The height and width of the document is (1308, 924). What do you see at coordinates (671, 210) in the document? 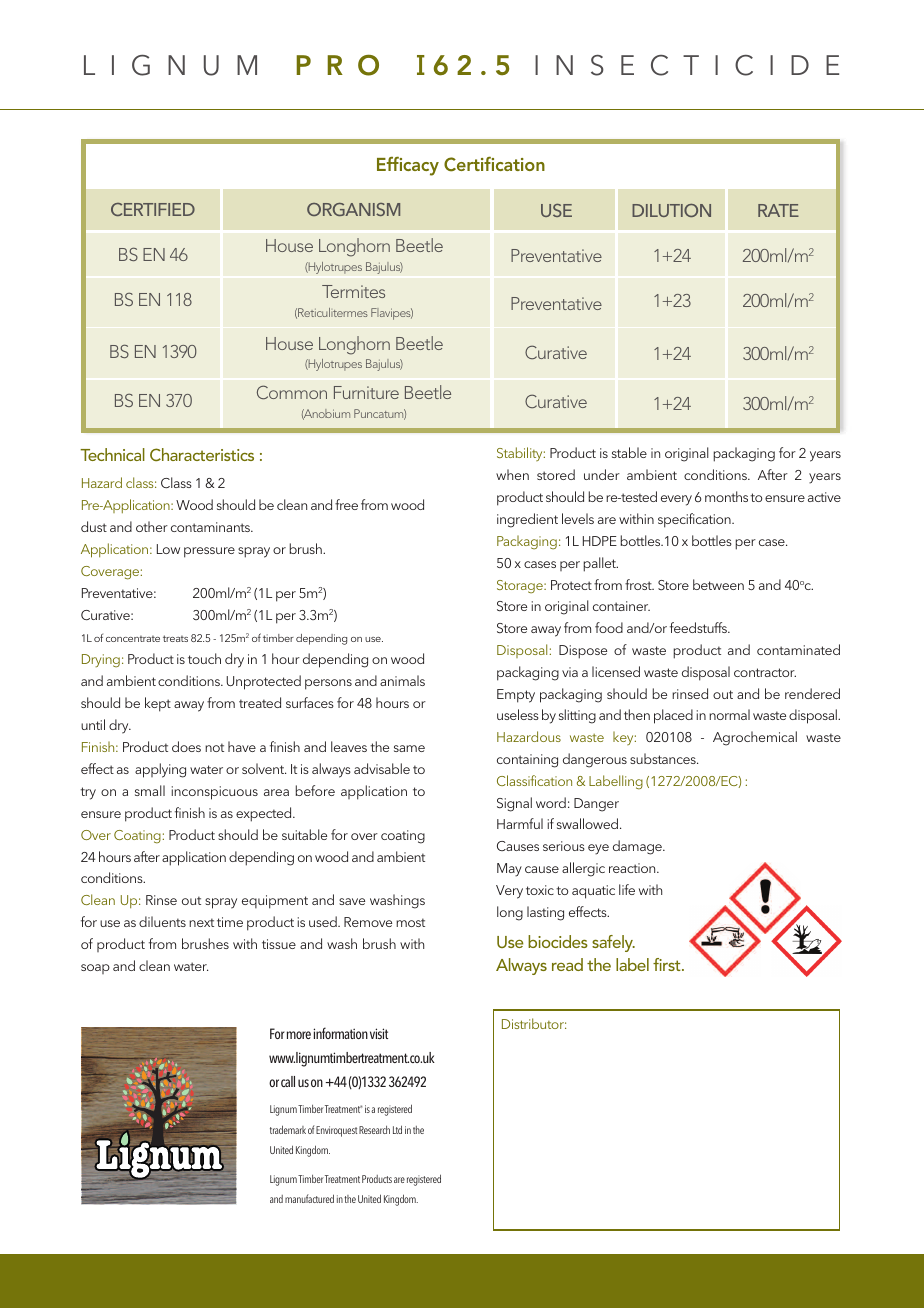
I see `DILUTION` at bounding box center [671, 210].
